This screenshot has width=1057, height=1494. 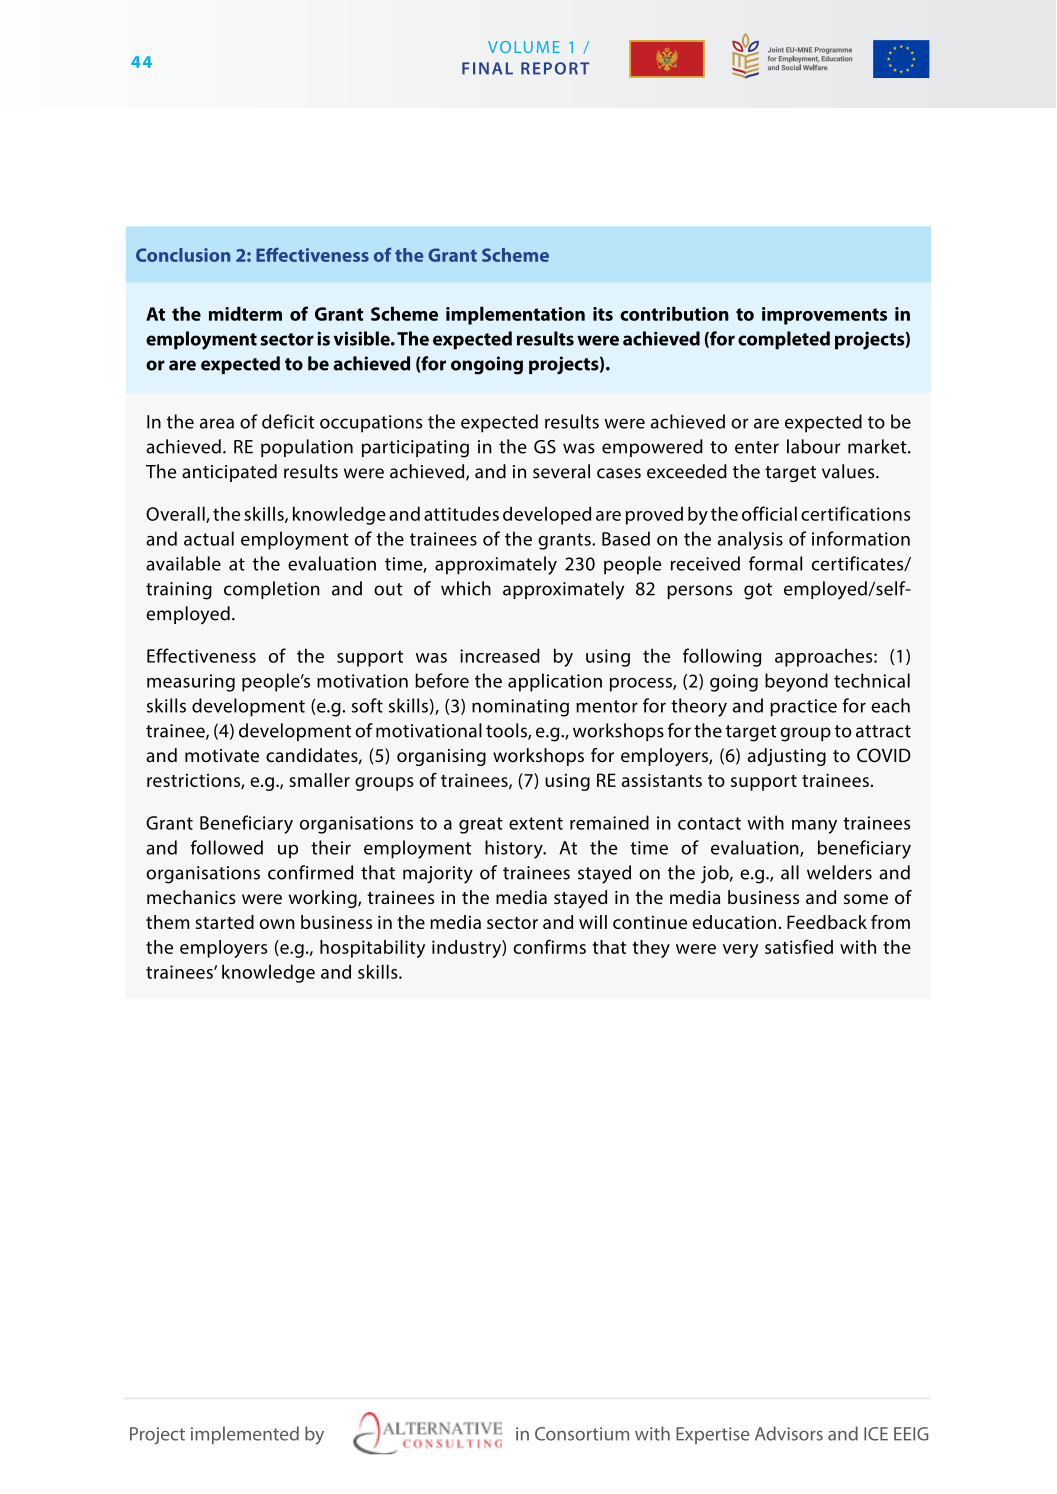 I want to click on Consortium, so click(x=582, y=1434).
